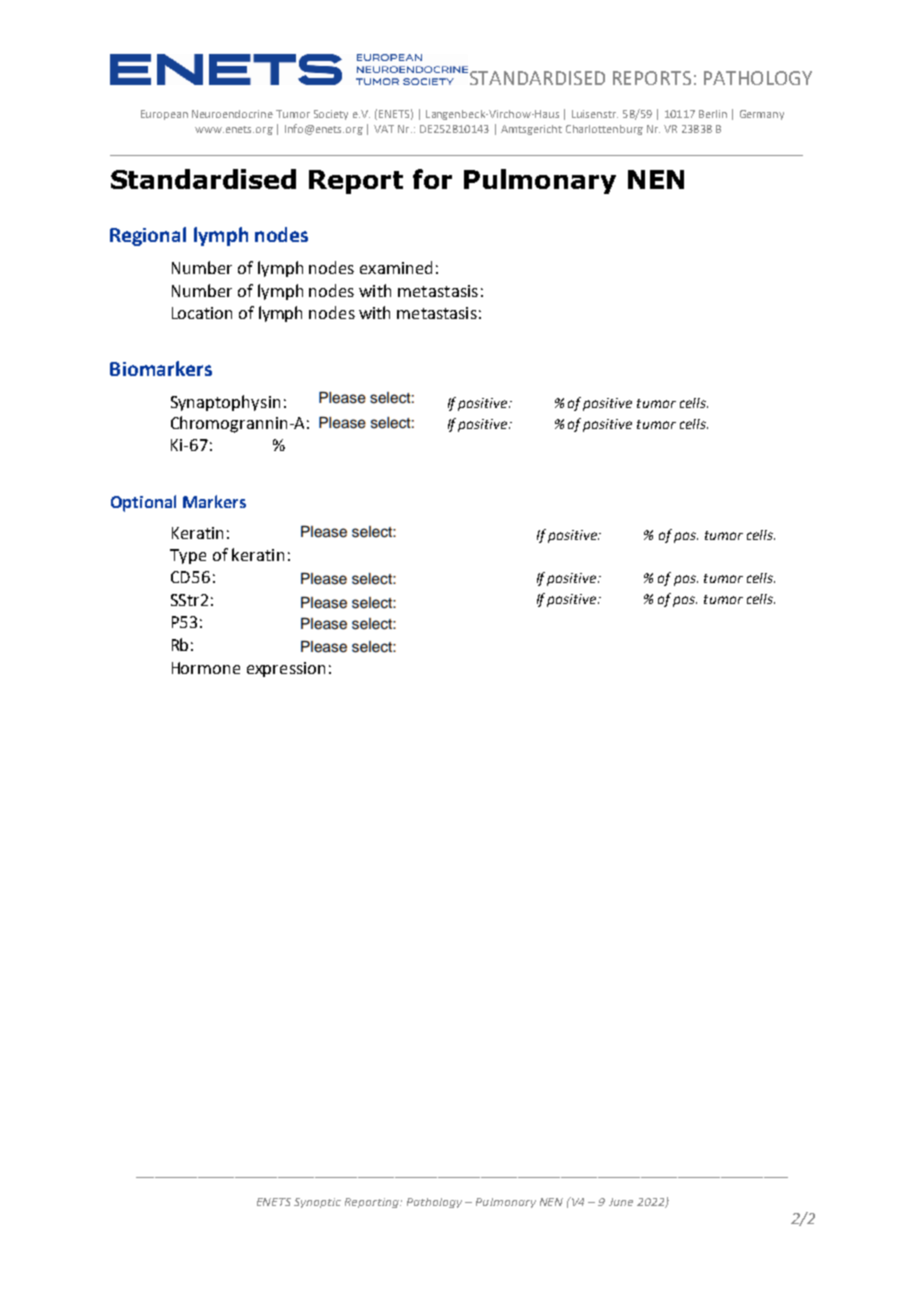 The image size is (924, 1308). What do you see at coordinates (143, 503) in the image?
I see `Optional` at bounding box center [143, 503].
